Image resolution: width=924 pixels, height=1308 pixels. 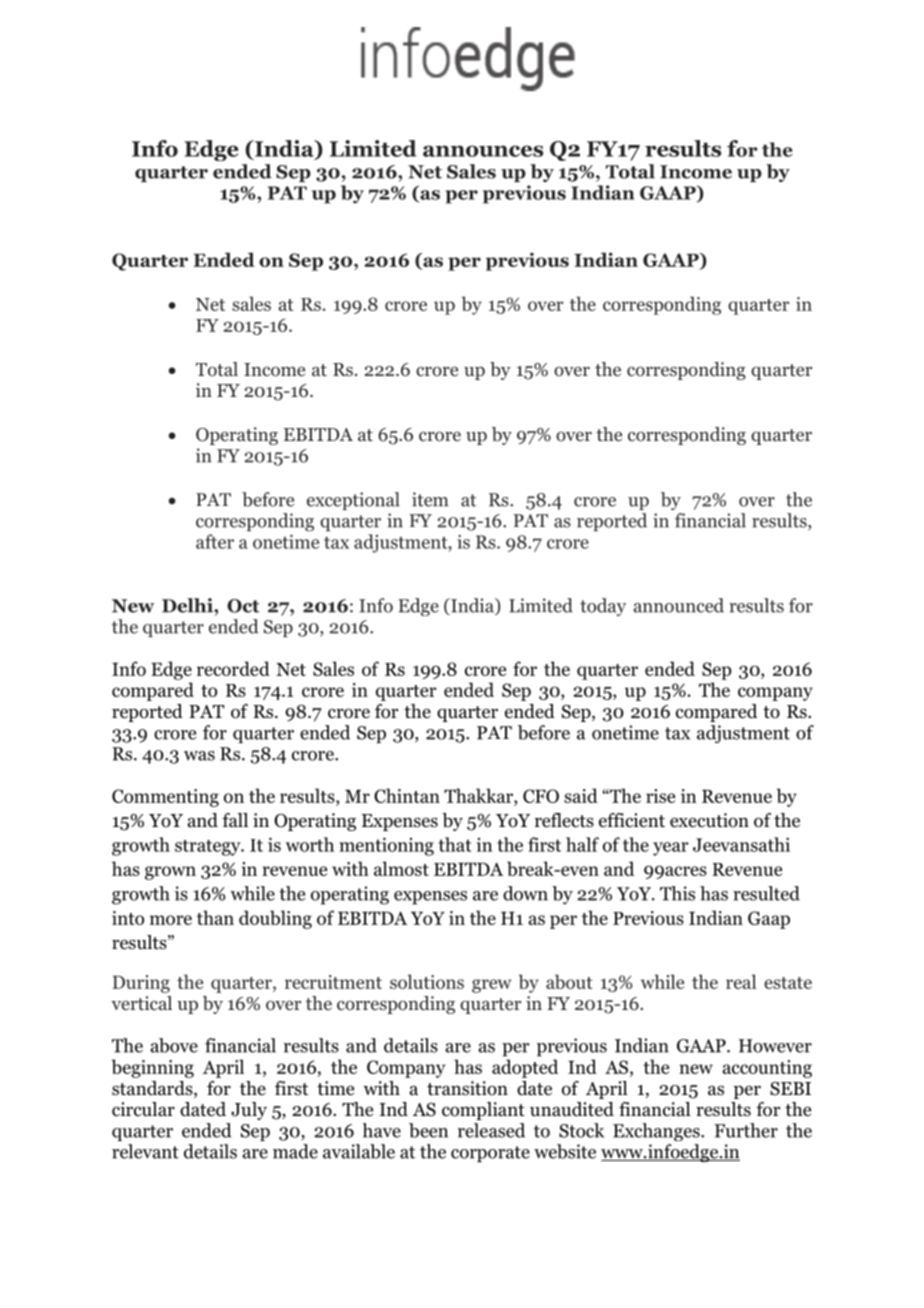 I want to click on announces, so click(x=483, y=151).
